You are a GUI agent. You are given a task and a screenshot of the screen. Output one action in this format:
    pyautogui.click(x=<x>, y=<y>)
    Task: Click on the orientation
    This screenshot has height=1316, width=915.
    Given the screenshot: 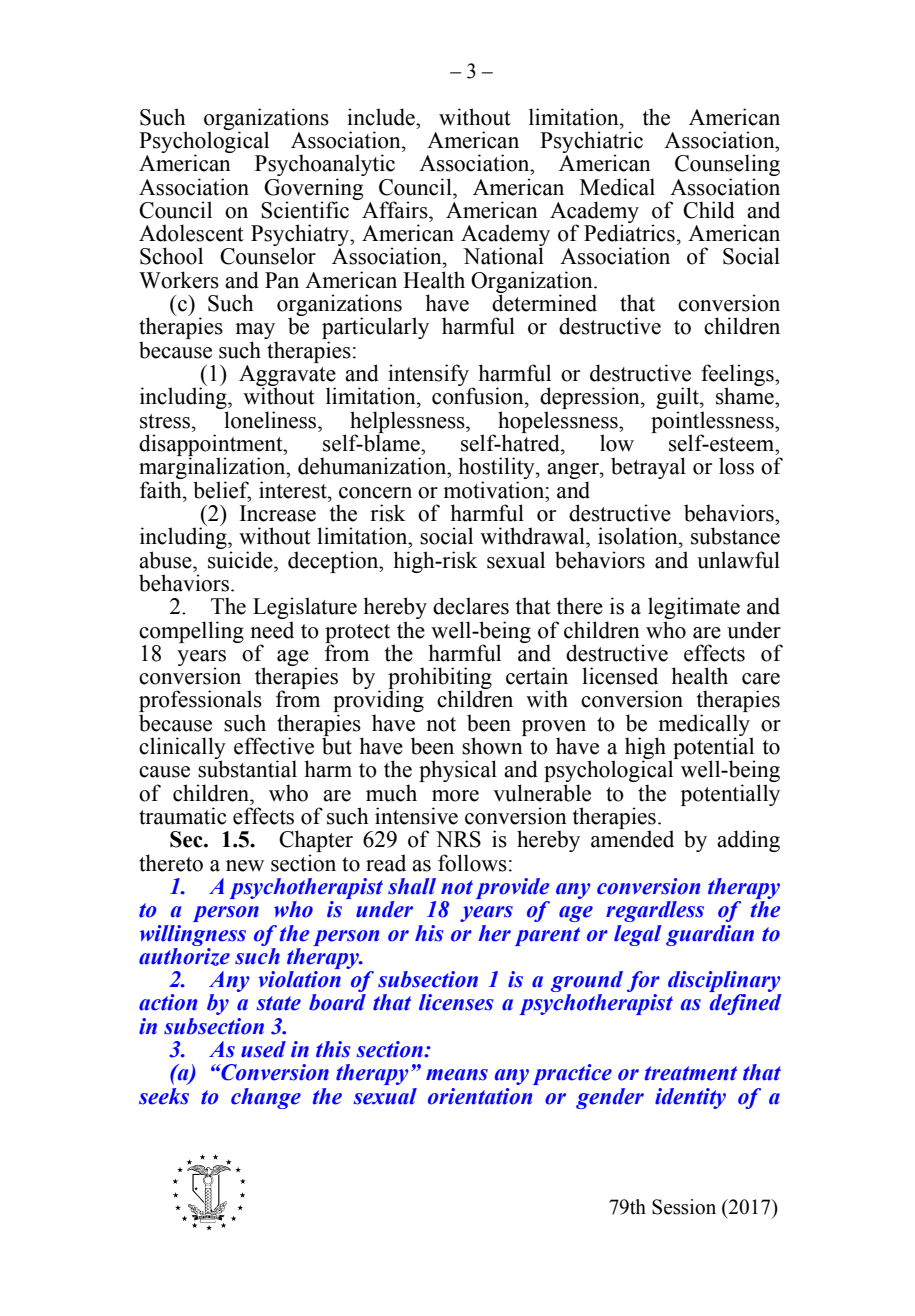 What is the action you would take?
    pyautogui.click(x=480, y=1096)
